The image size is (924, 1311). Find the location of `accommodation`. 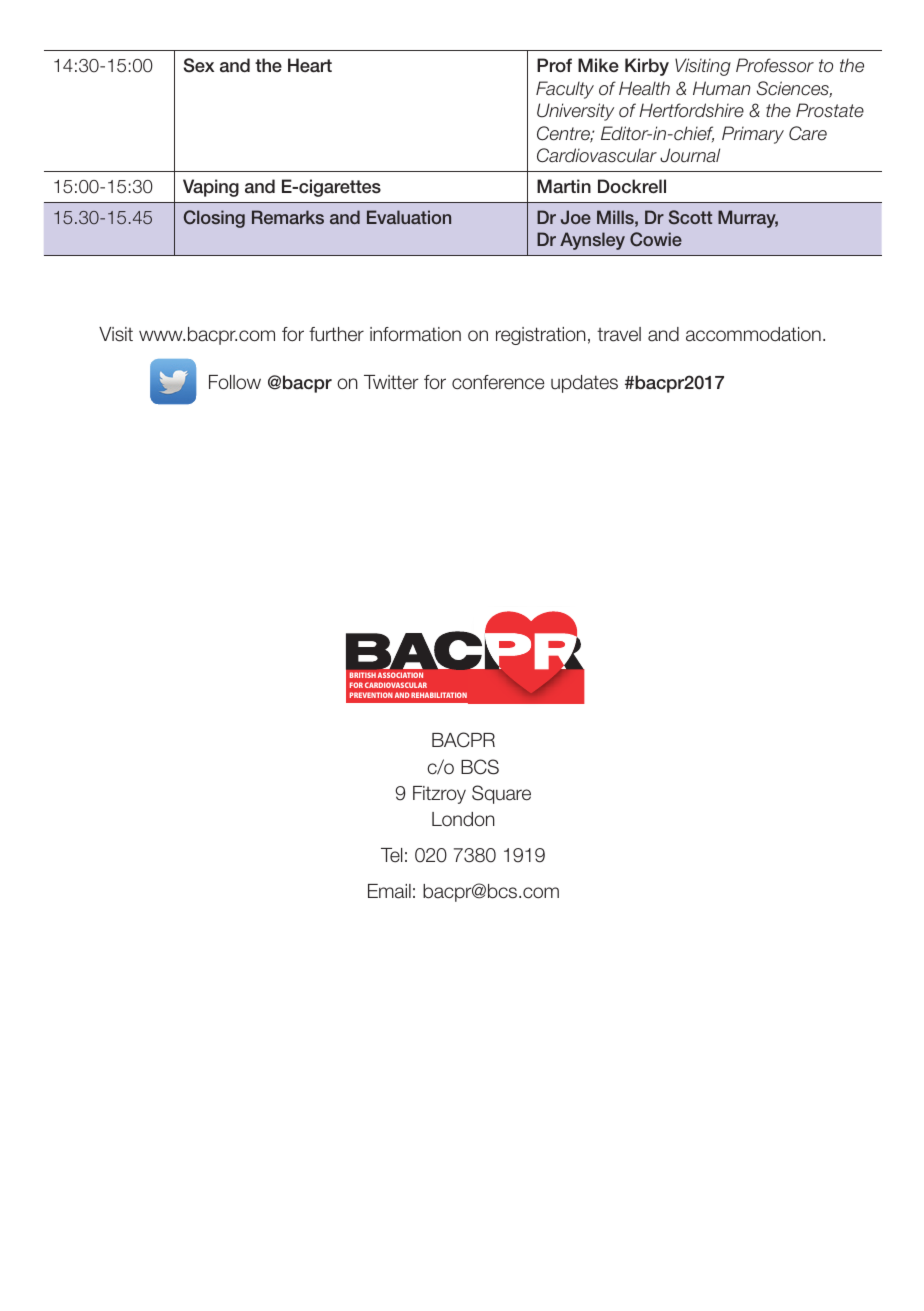

accommodation is located at coordinates (753, 334).
